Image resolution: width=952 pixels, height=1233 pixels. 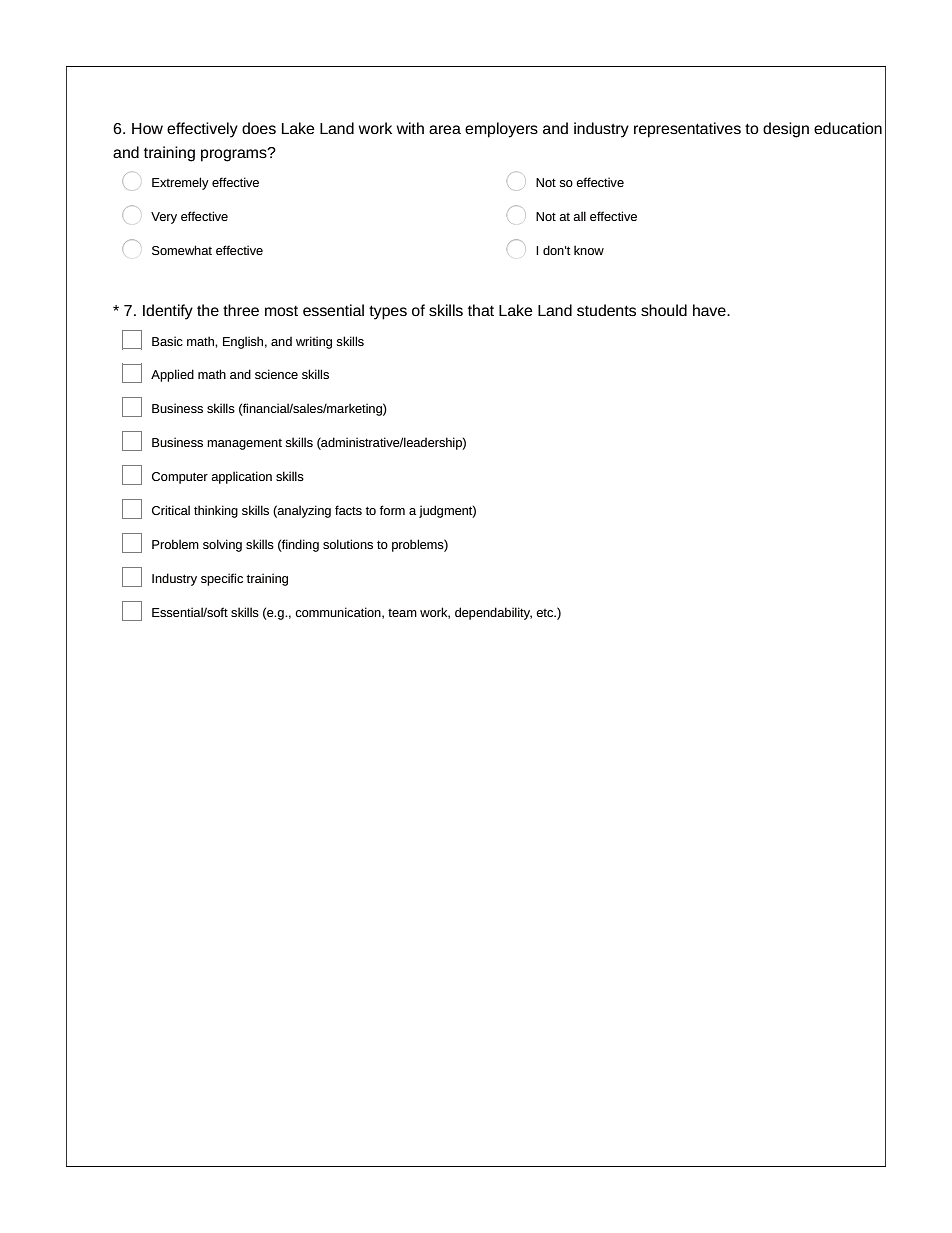 What do you see at coordinates (222, 579) in the document?
I see `specific` at bounding box center [222, 579].
